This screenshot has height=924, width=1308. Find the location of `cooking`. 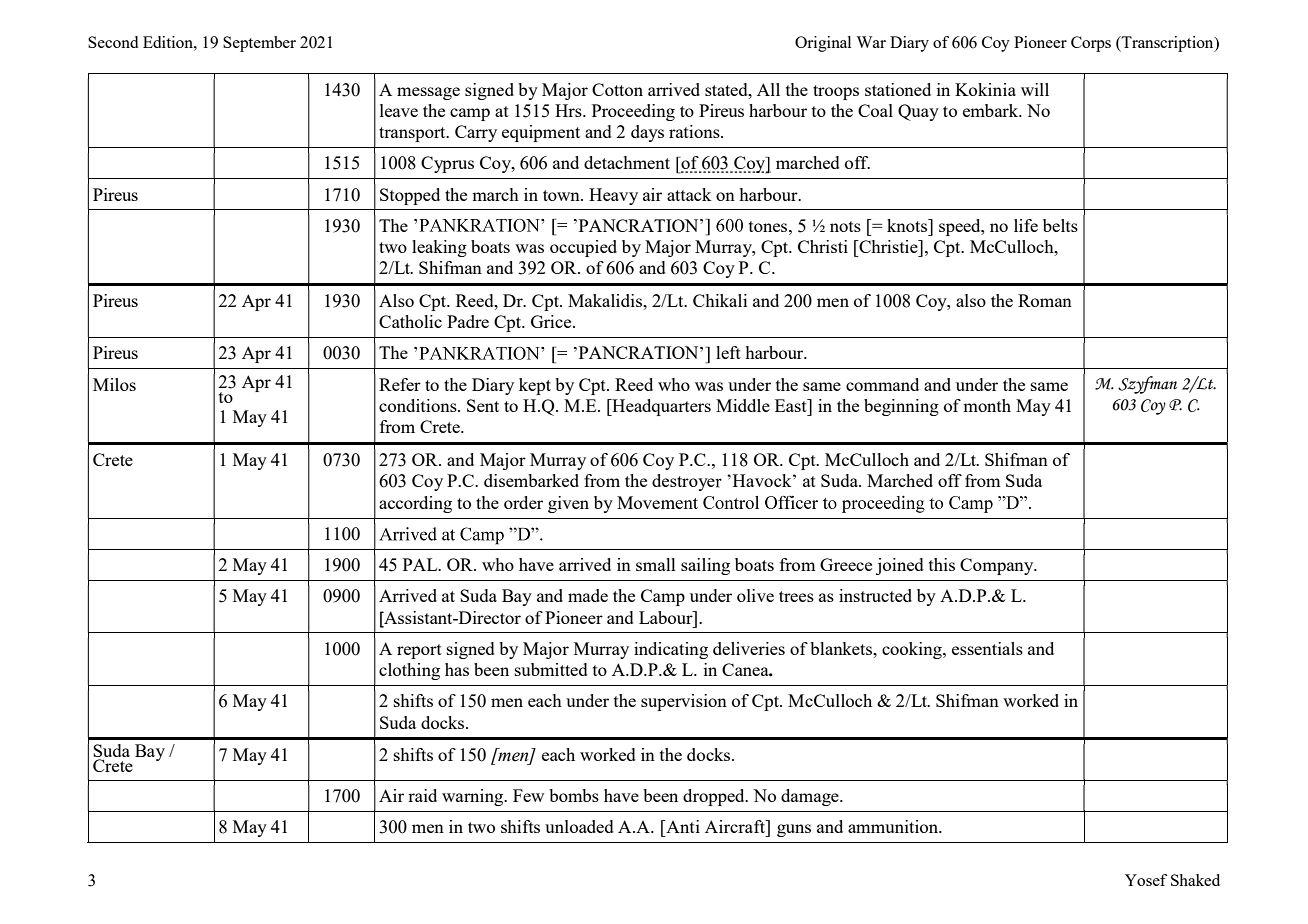

cooking is located at coordinates (913, 650).
